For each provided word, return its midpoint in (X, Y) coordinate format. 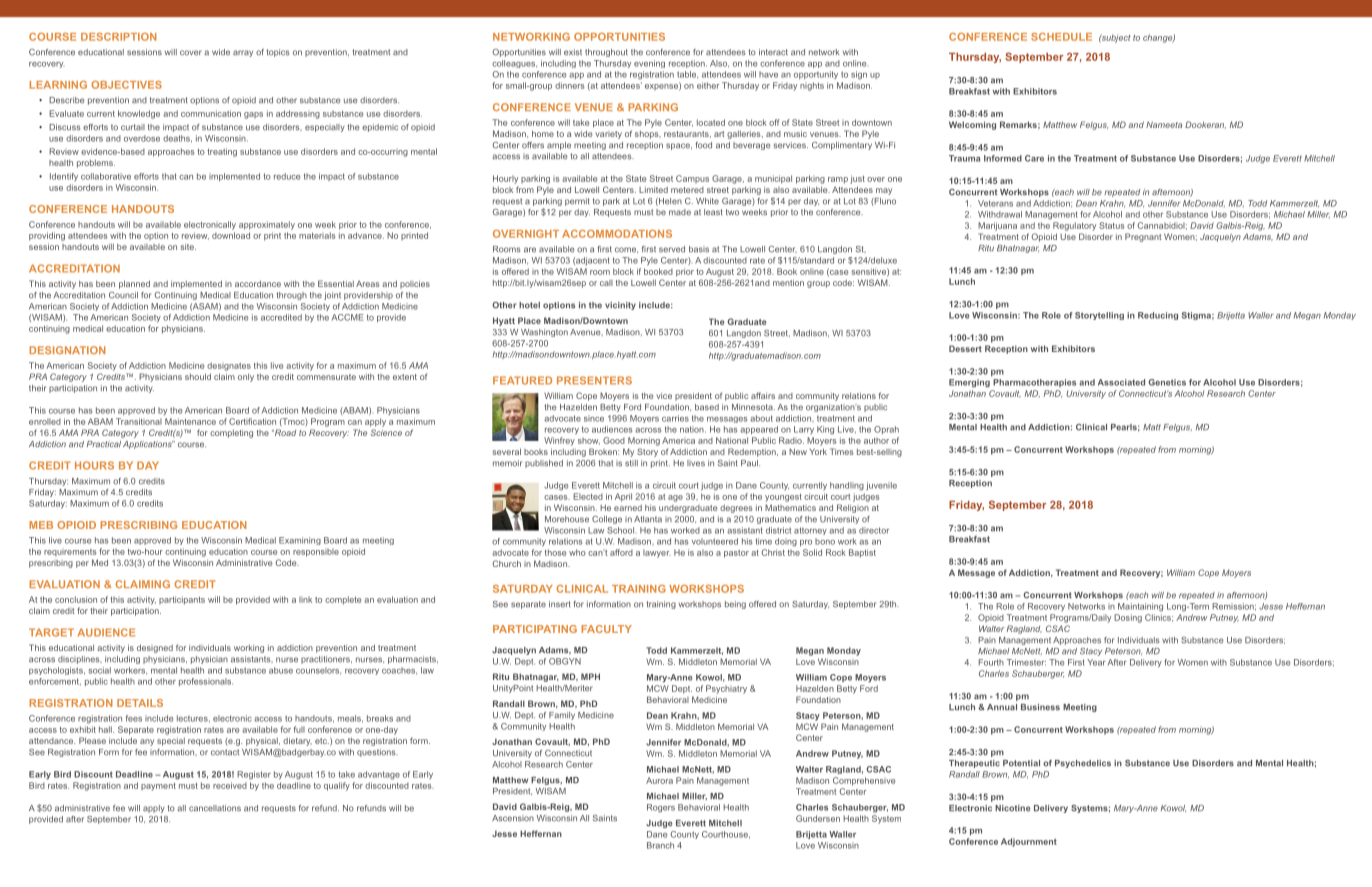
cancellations (215, 808)
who (577, 552)
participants (182, 600)
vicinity (620, 306)
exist (573, 52)
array (243, 53)
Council (123, 295)
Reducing (1158, 316)
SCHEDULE (1061, 37)
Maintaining (1140, 607)
